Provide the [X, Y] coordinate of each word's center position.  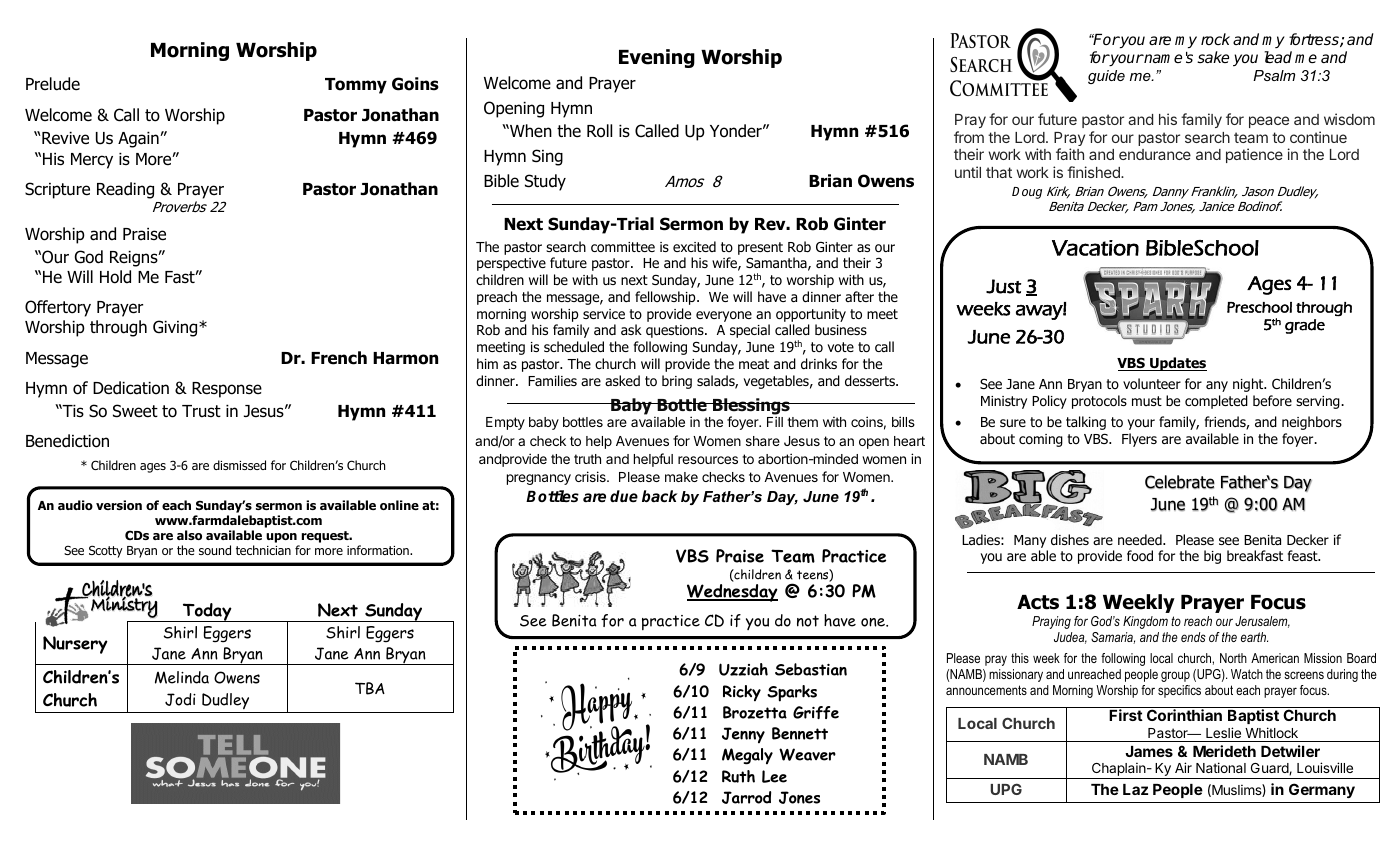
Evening [657, 58]
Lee [774, 776]
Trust [201, 411]
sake [1213, 57]
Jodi [180, 699]
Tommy [356, 86]
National [1221, 767]
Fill [775, 421]
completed [1216, 402]
